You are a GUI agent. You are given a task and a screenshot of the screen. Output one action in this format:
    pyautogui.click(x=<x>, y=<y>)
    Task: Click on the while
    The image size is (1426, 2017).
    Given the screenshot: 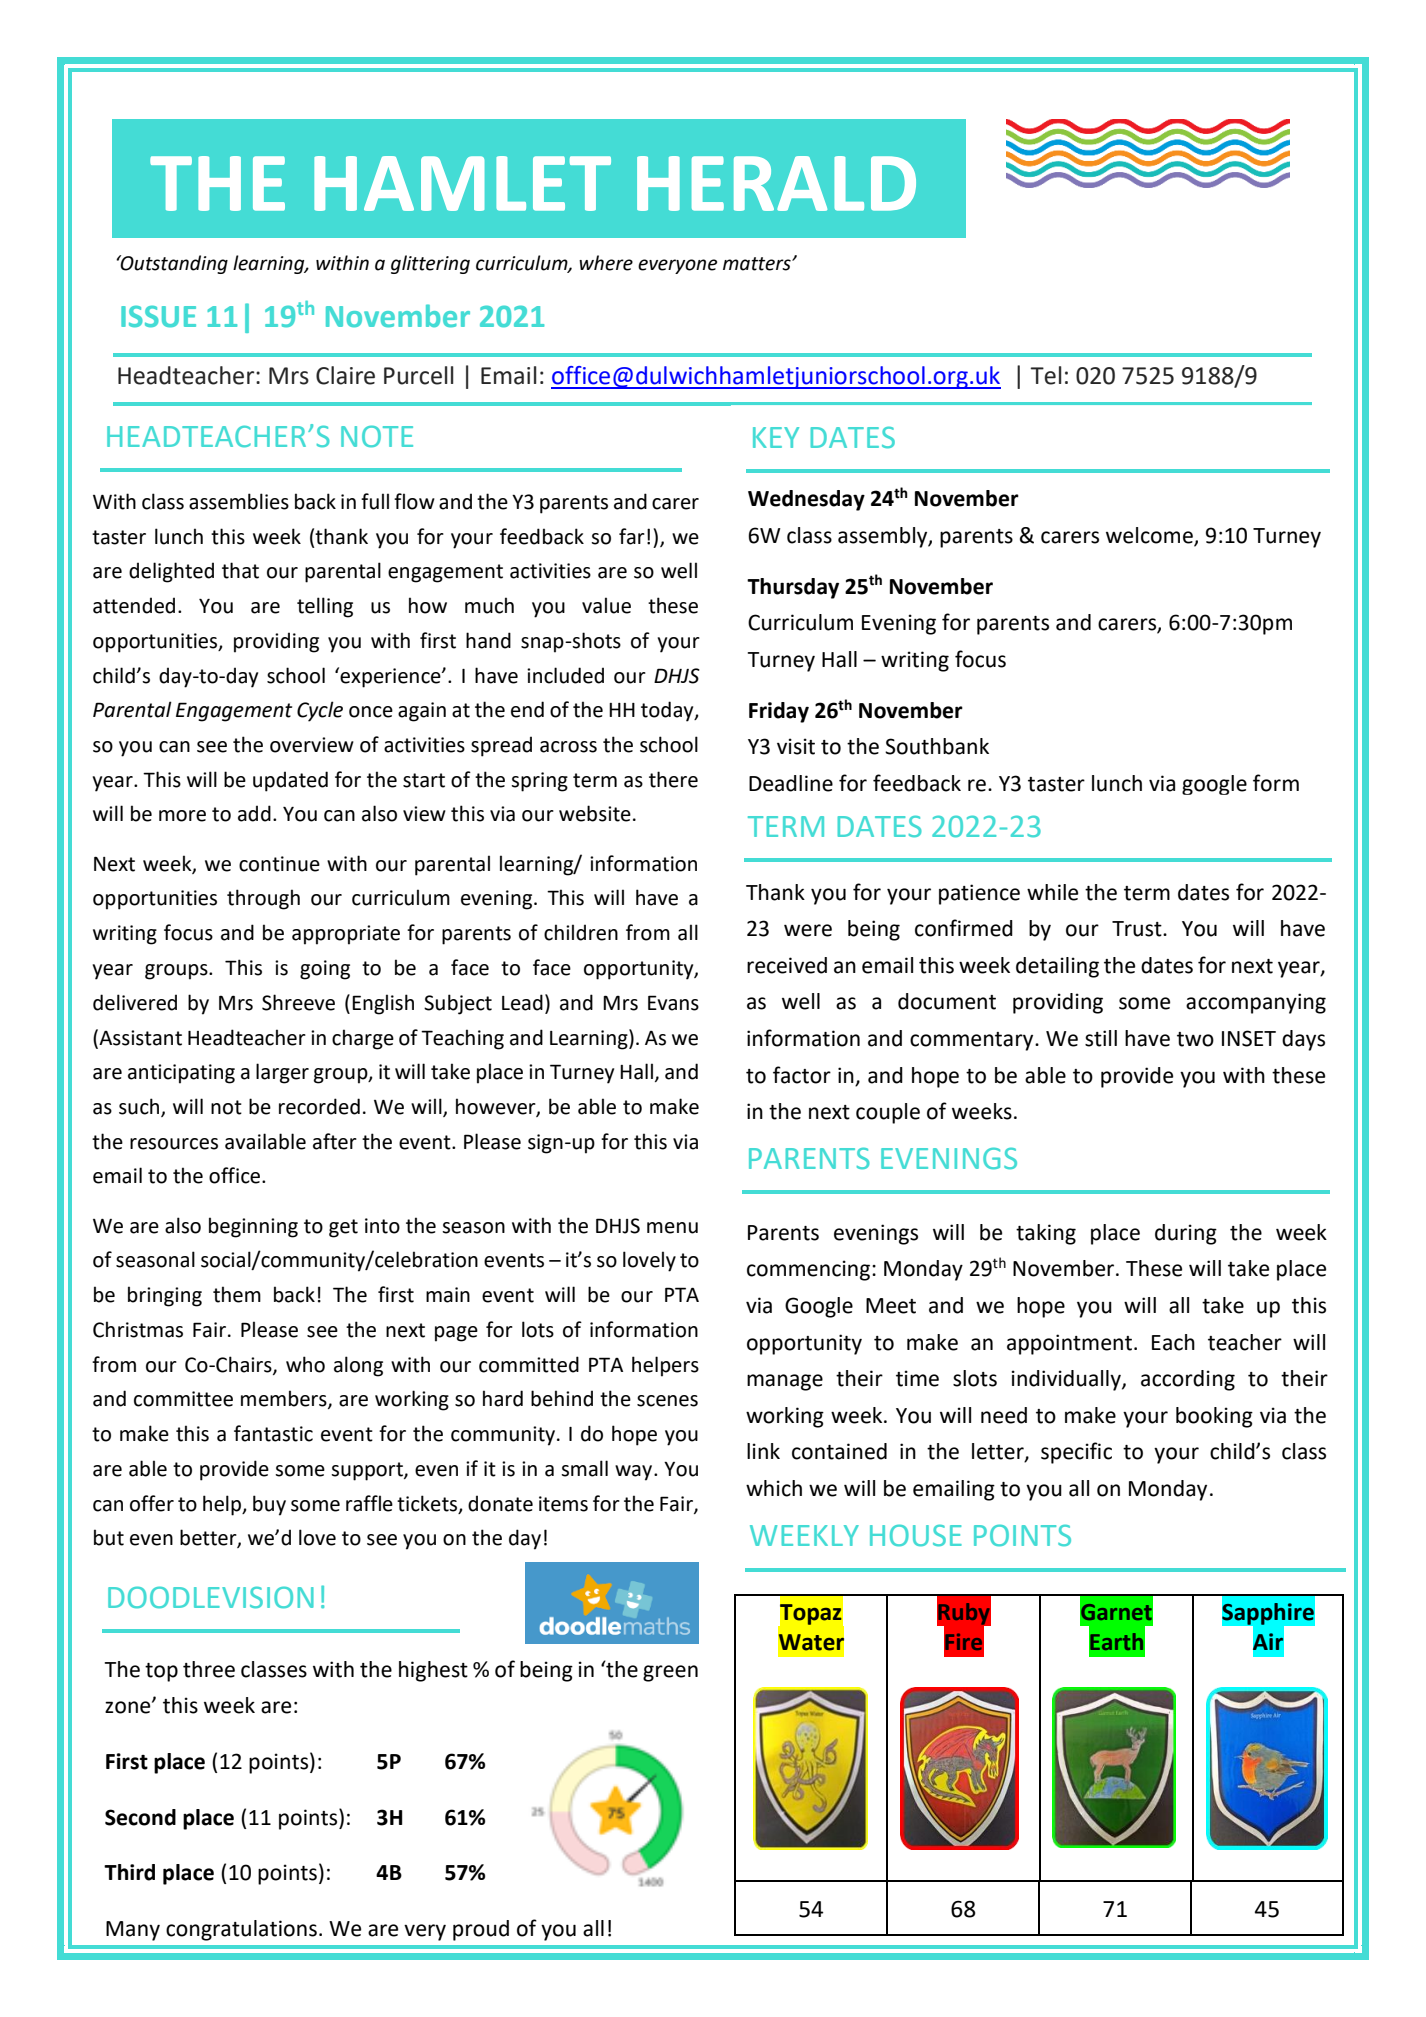 What is the action you would take?
    pyautogui.click(x=1052, y=892)
